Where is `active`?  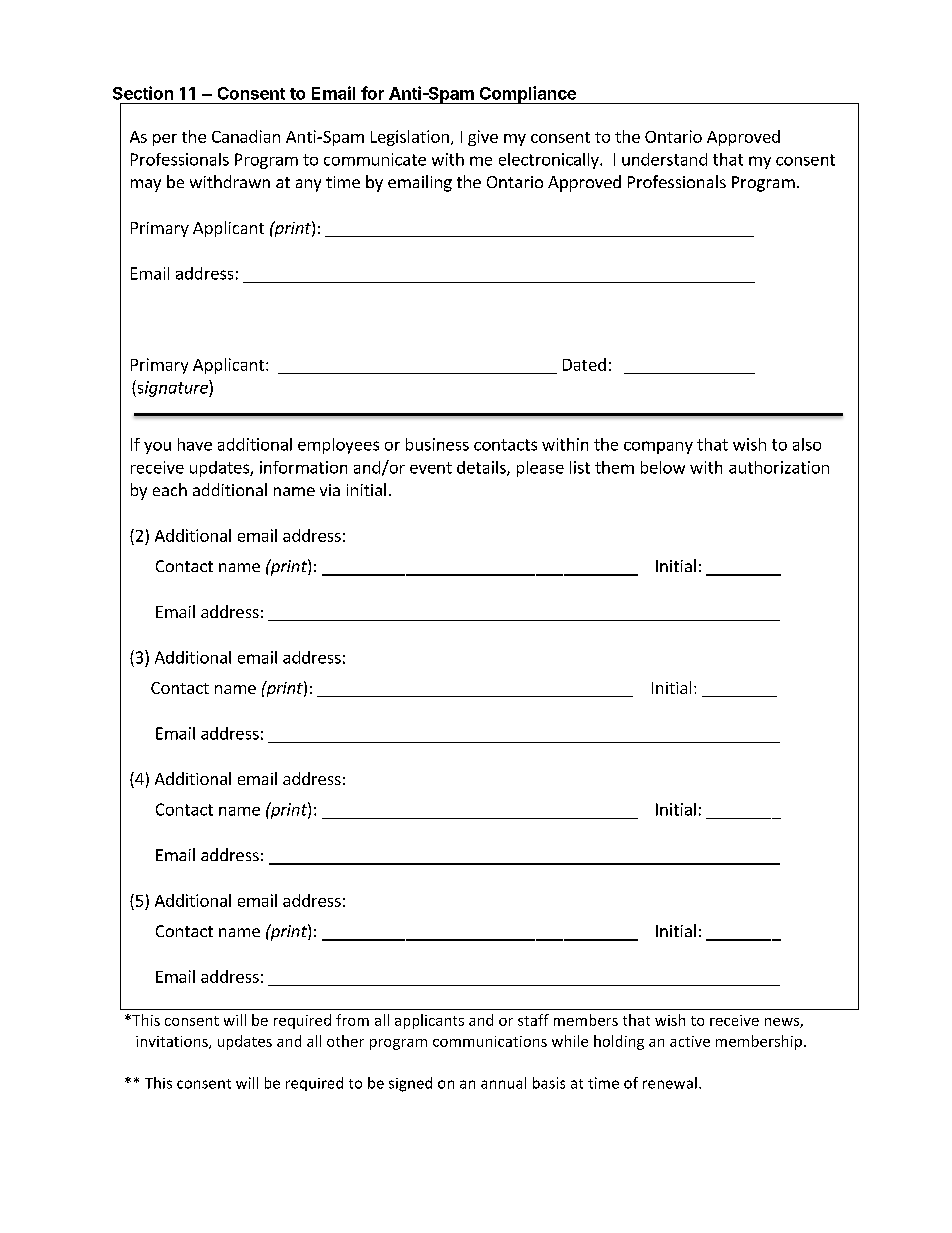
active is located at coordinates (690, 1041).
